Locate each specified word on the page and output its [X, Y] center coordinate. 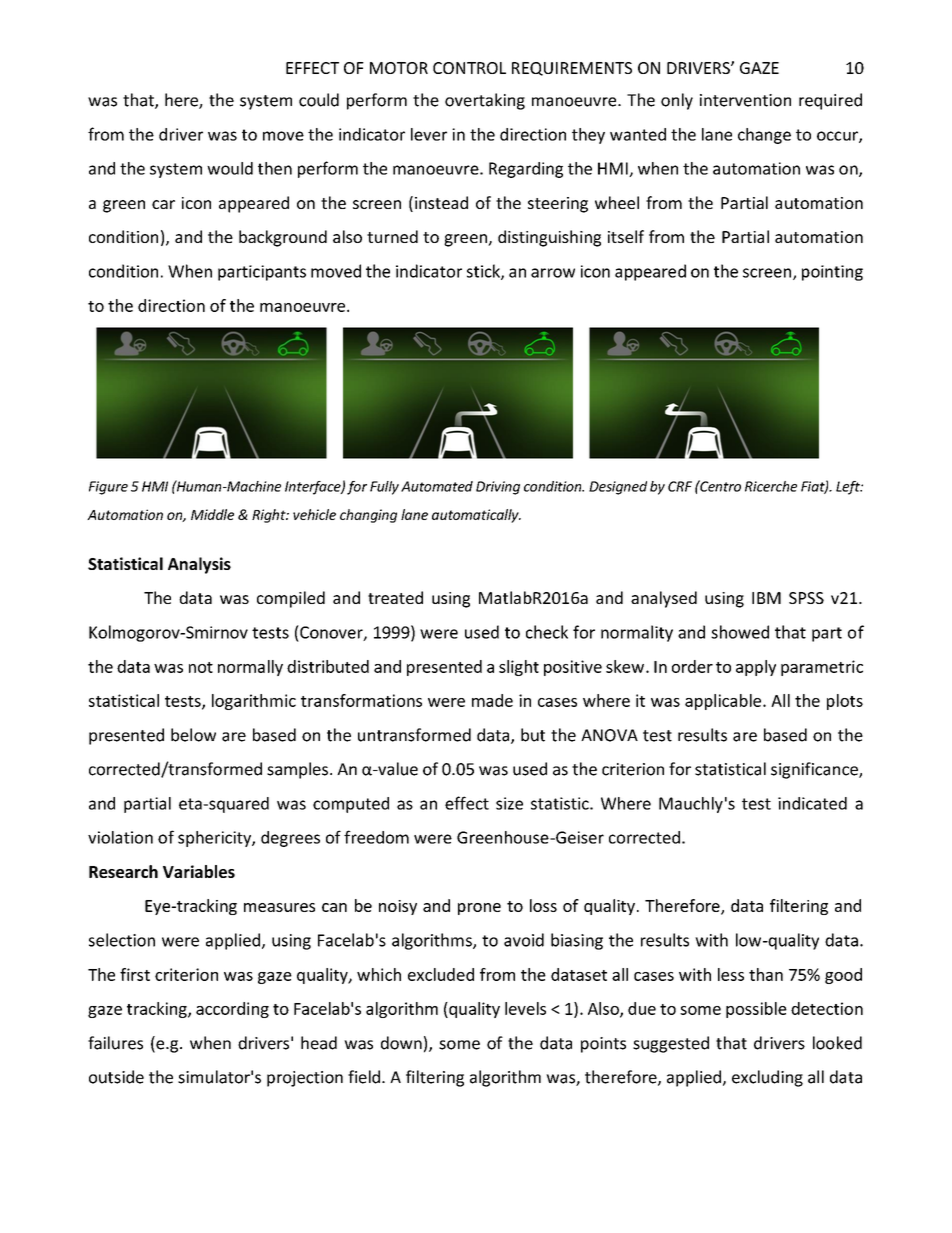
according [232, 1010]
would [230, 168]
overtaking [485, 101]
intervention [745, 100]
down [401, 1043]
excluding [767, 1078]
